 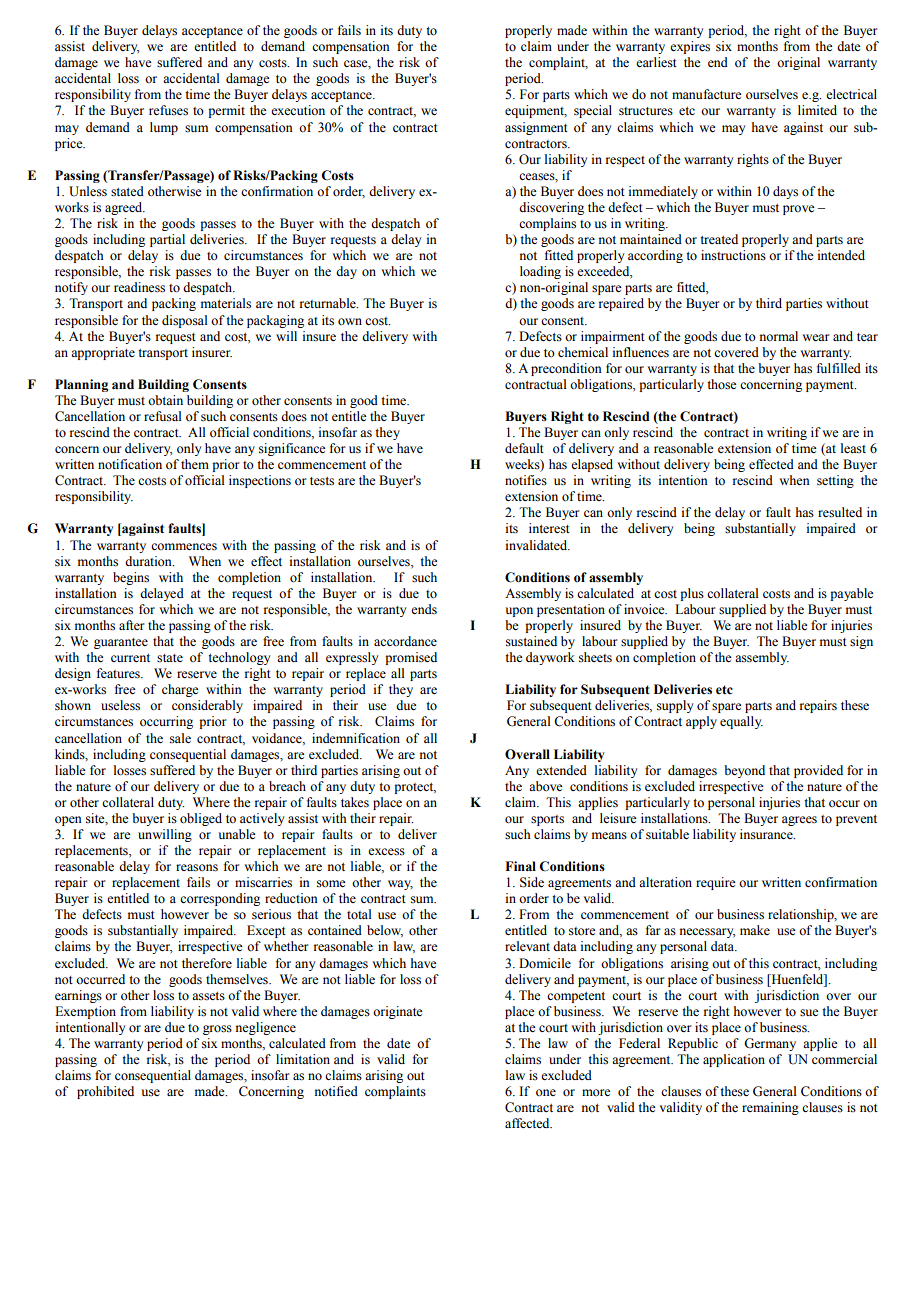 I want to click on equally, so click(x=741, y=722).
